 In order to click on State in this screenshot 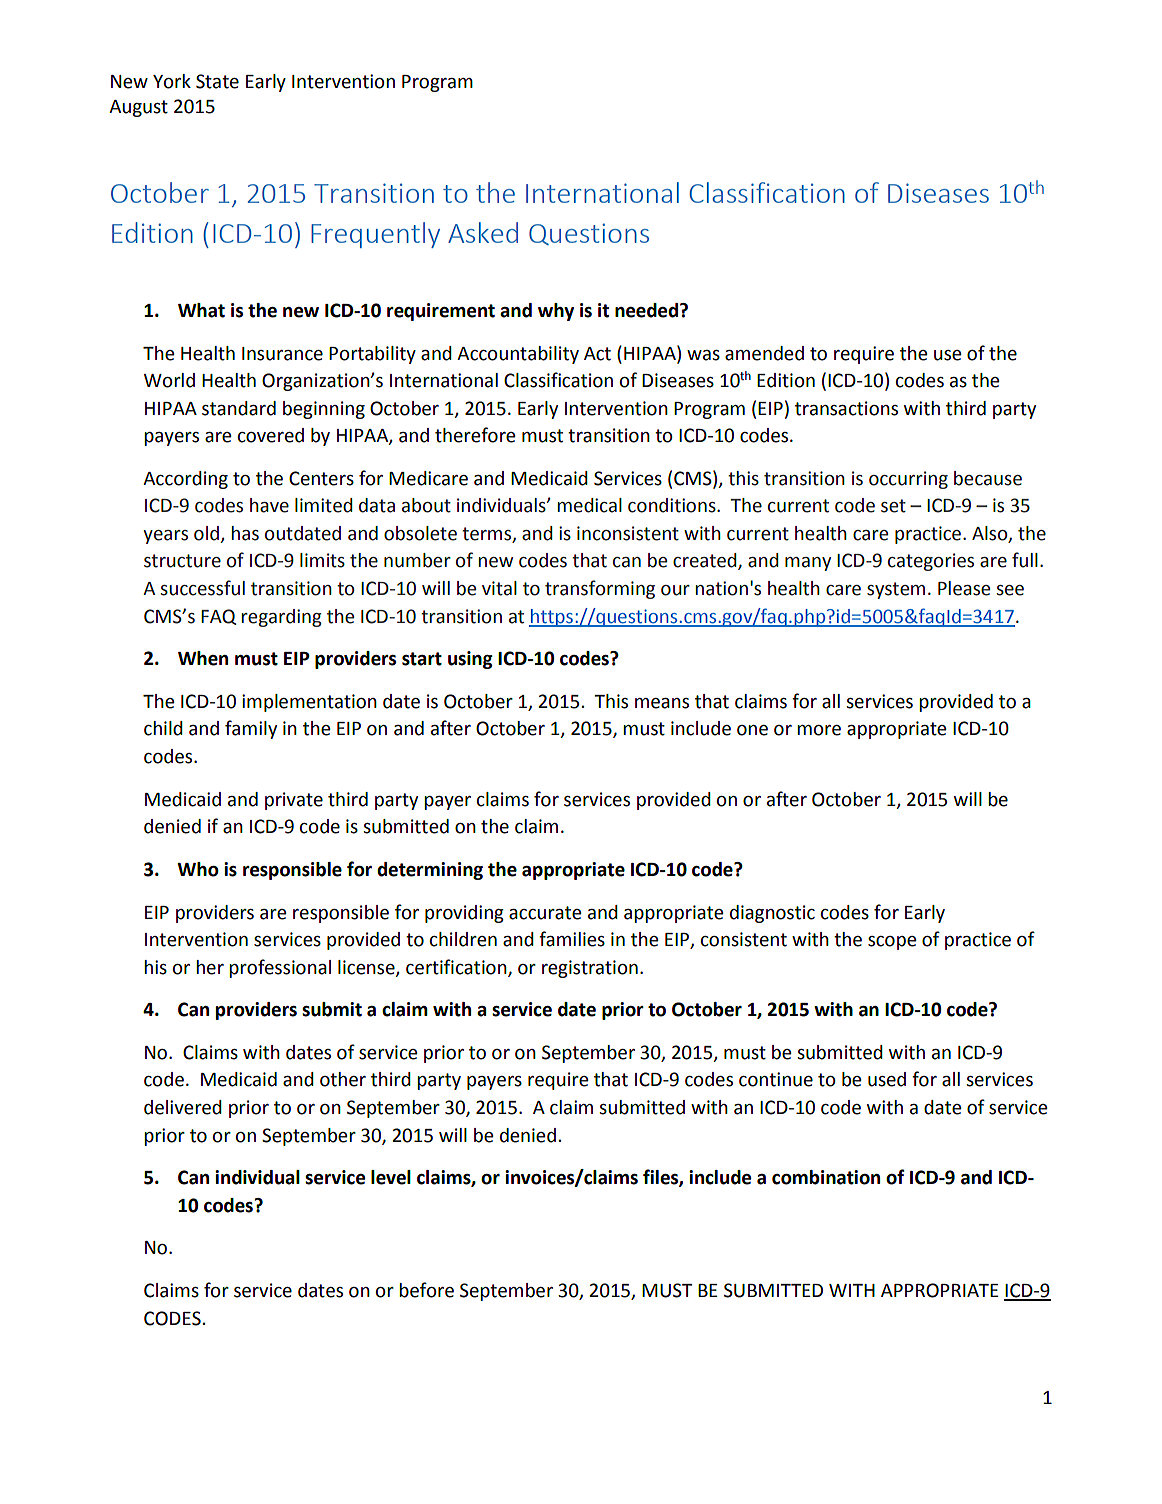, I will do `click(217, 81)`.
